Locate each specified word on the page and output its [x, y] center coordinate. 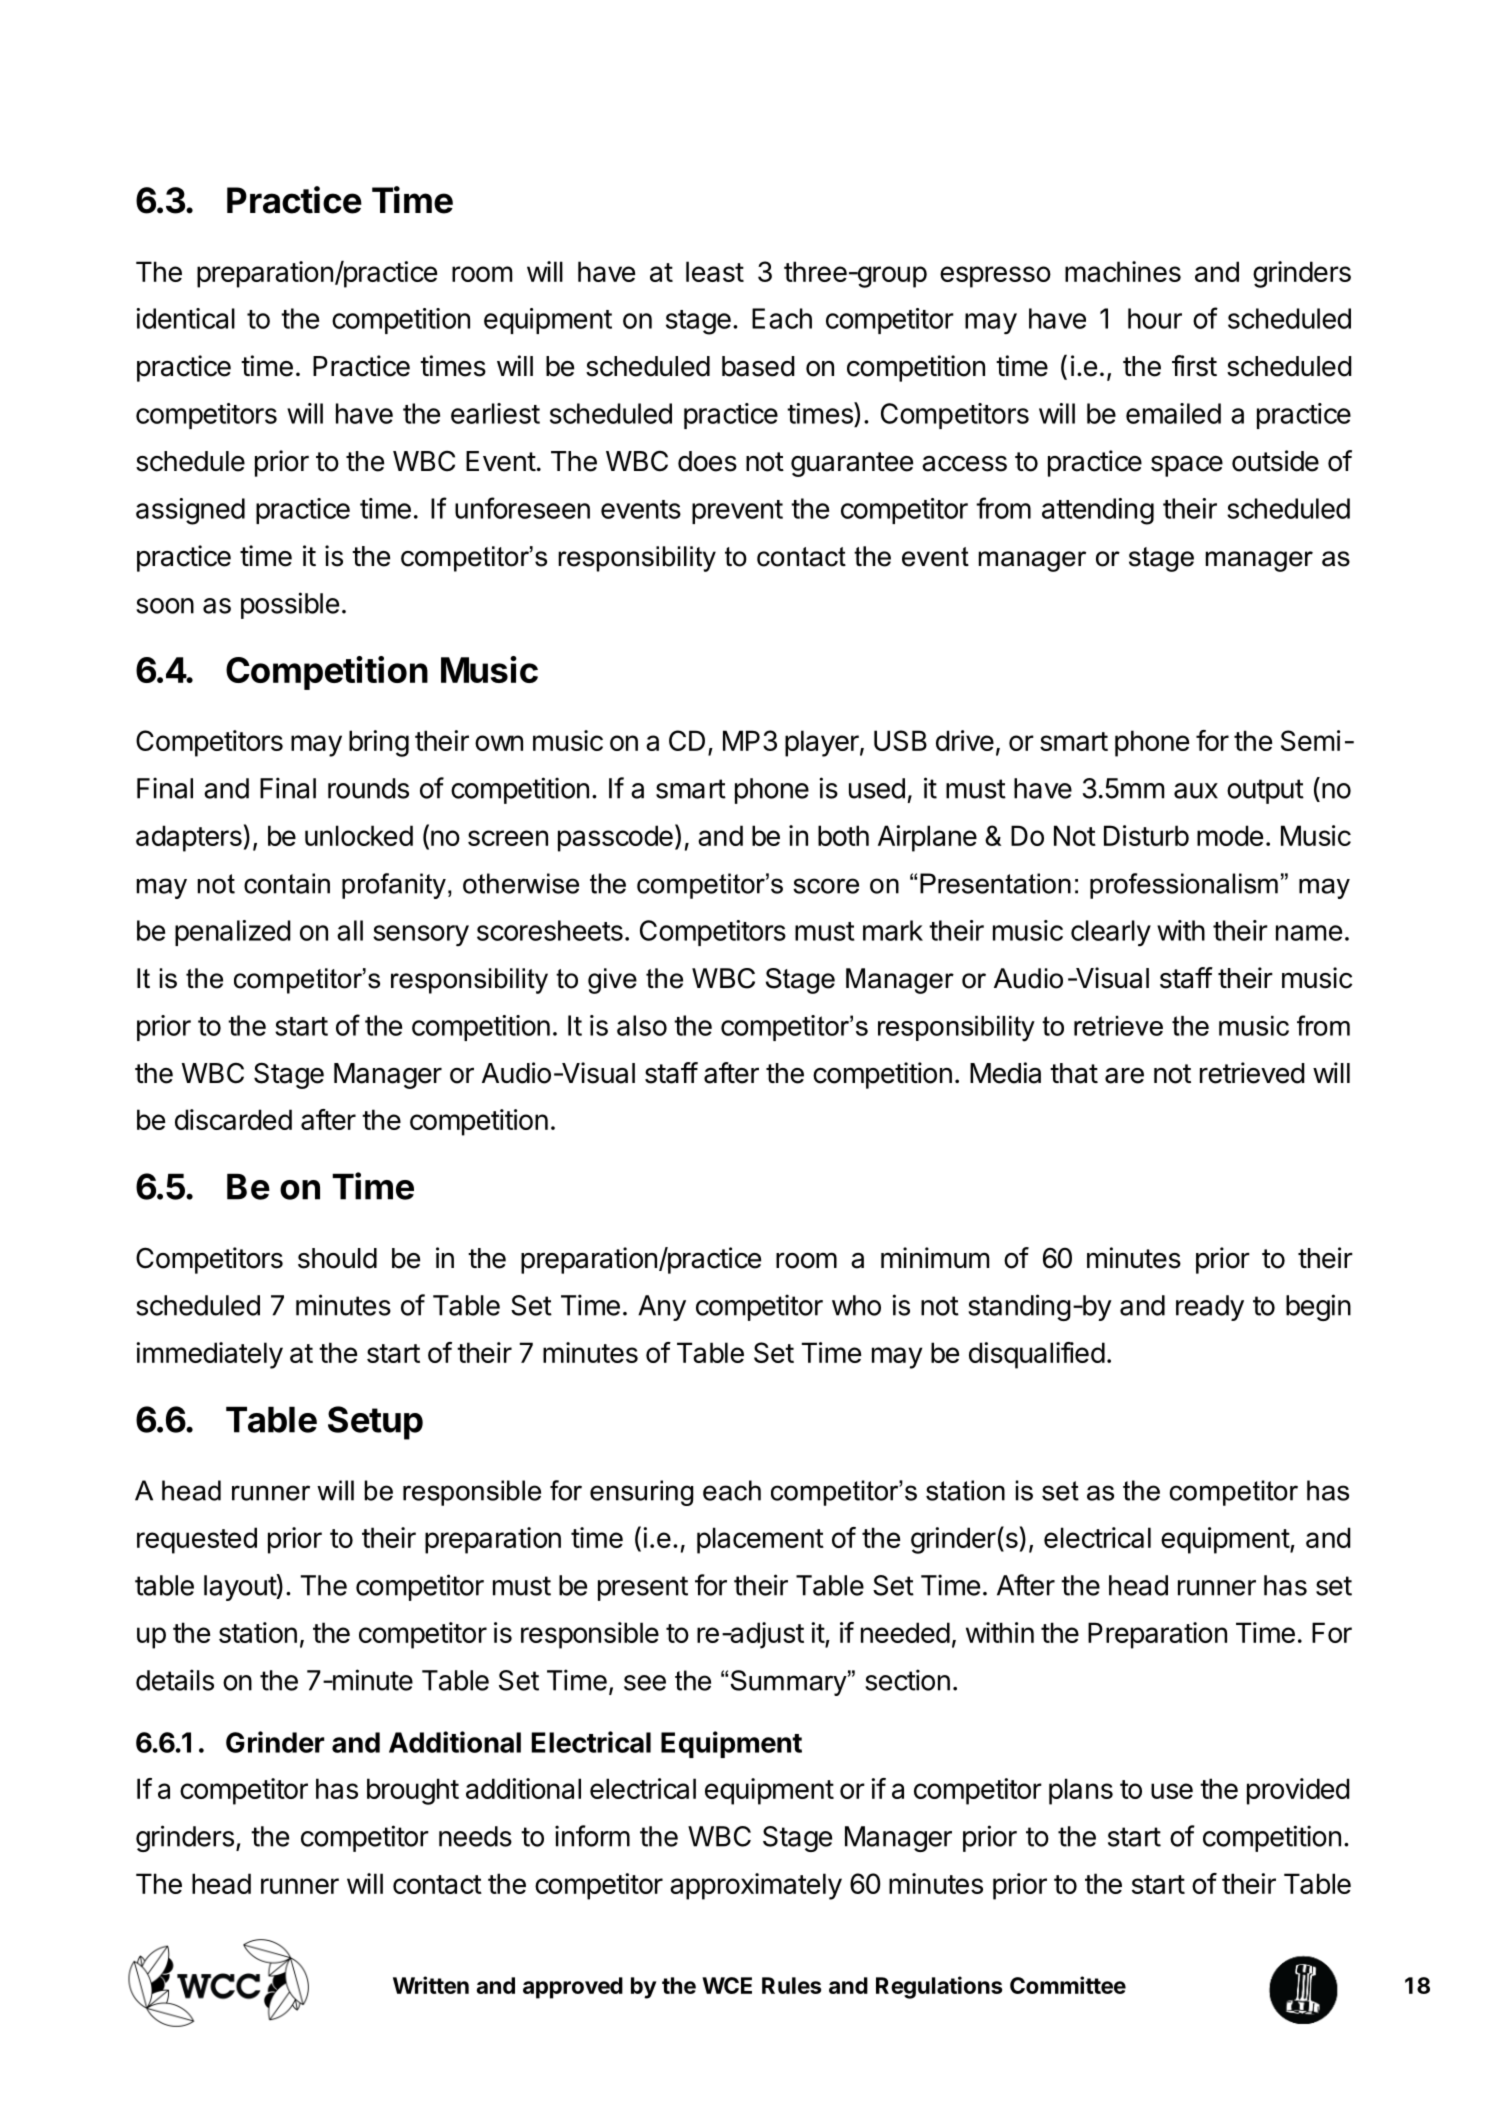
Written [431, 1985]
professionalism [1184, 886]
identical [185, 318]
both [843, 835]
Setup [375, 1423]
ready [1210, 1308]
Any [662, 1308]
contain [287, 883]
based [758, 366]
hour [1155, 318]
